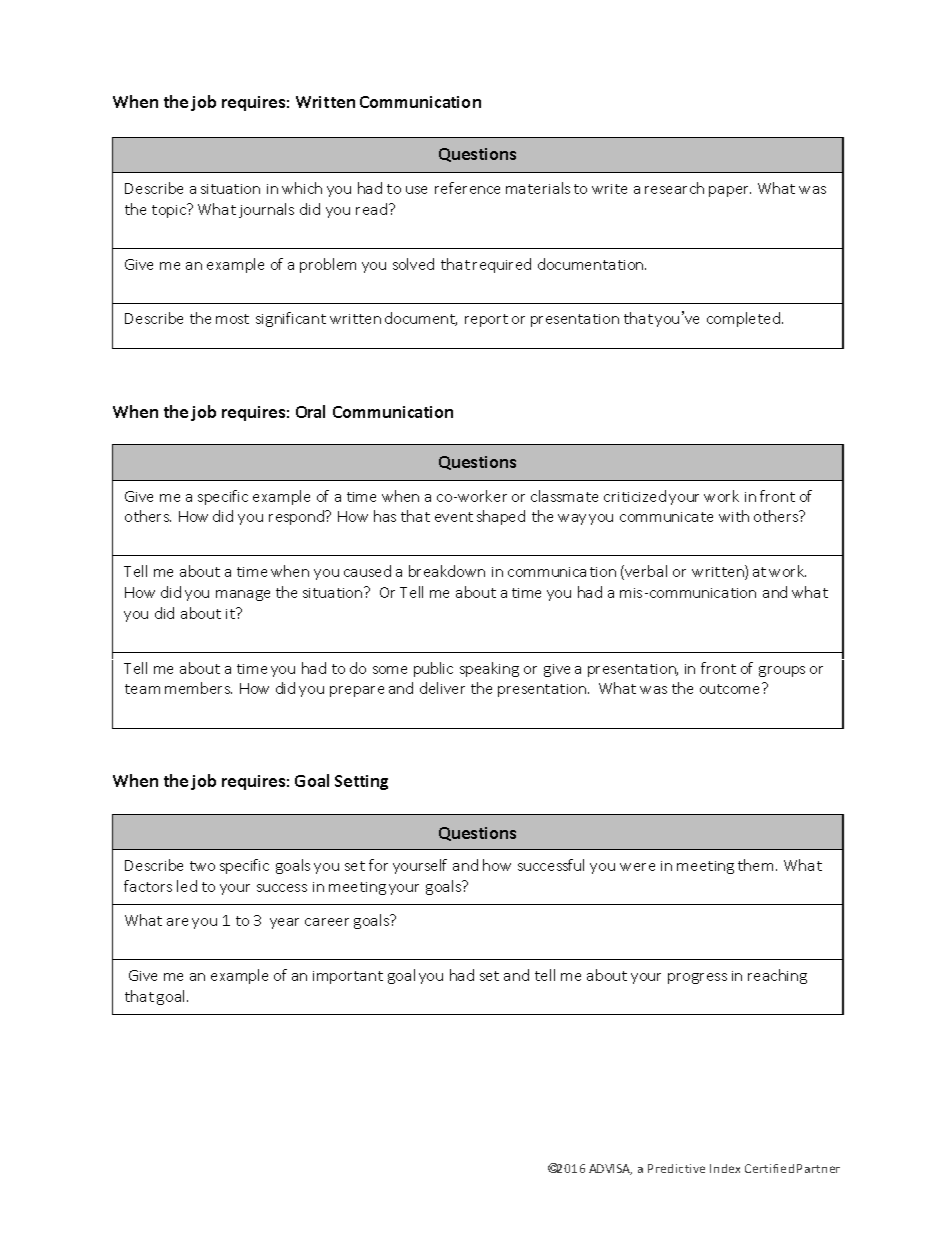  What do you see at coordinates (676, 1168) in the page?
I see `Predictive` at bounding box center [676, 1168].
